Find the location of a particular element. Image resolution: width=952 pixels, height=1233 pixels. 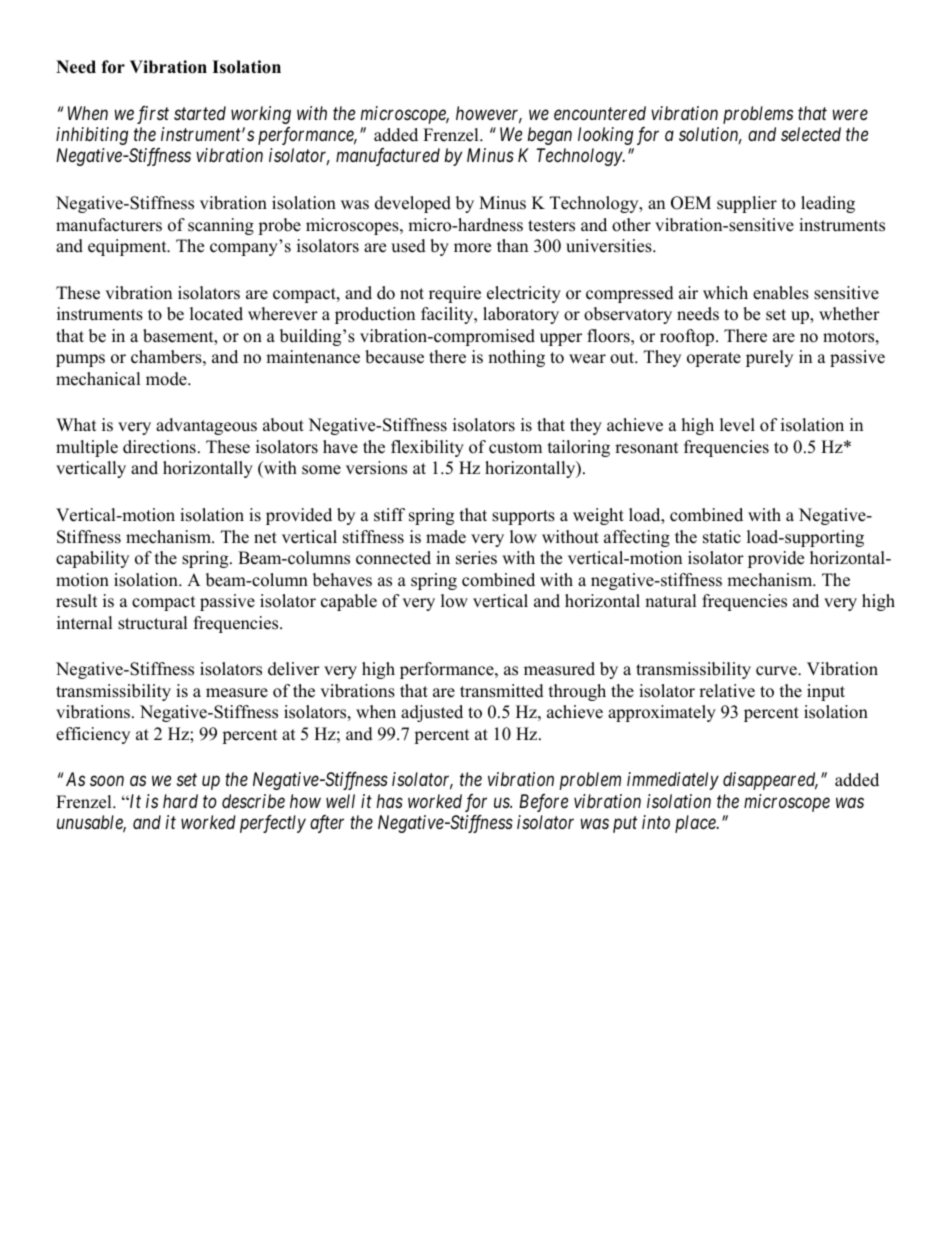

purely is located at coordinates (769, 358).
